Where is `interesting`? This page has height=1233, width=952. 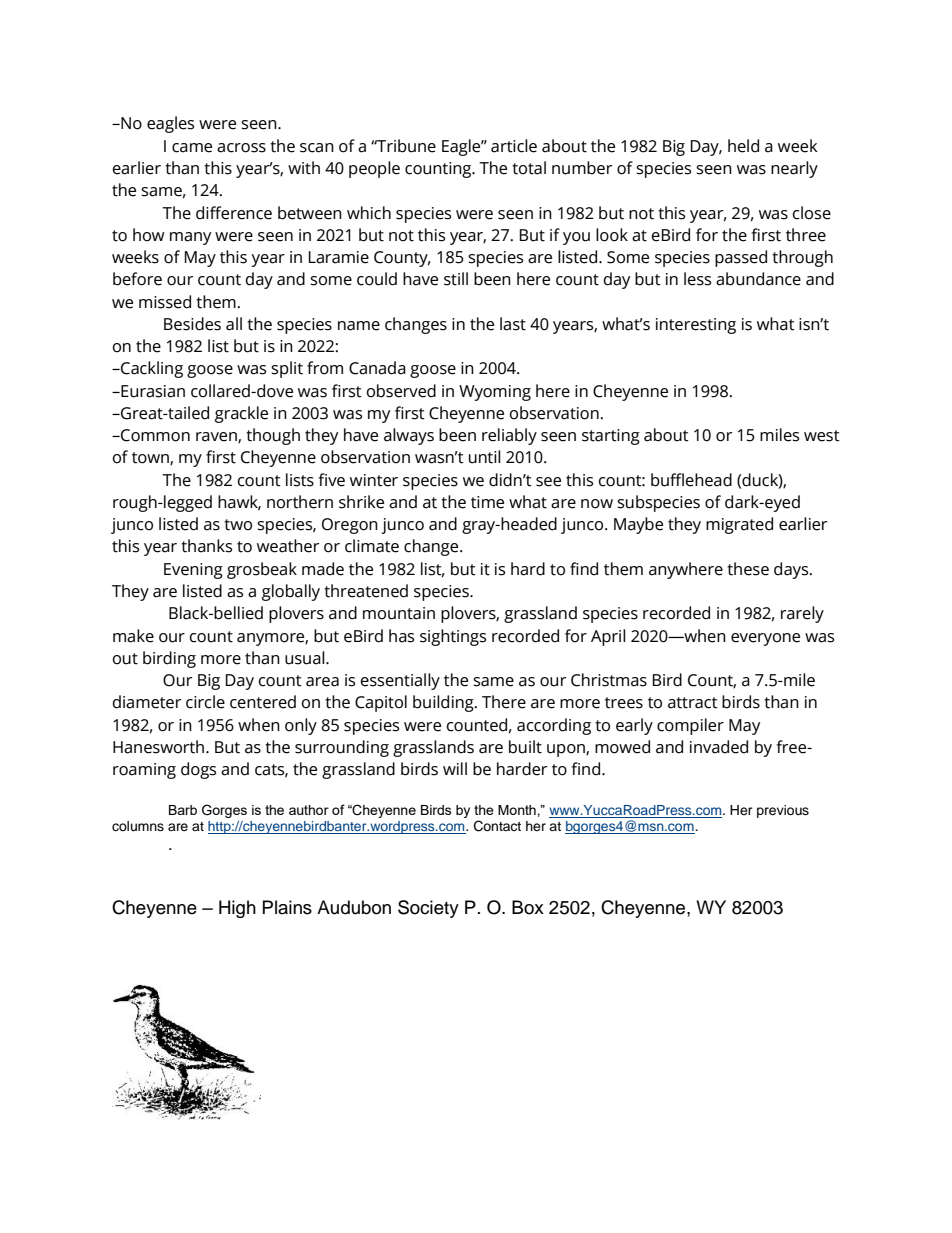 interesting is located at coordinates (696, 326).
